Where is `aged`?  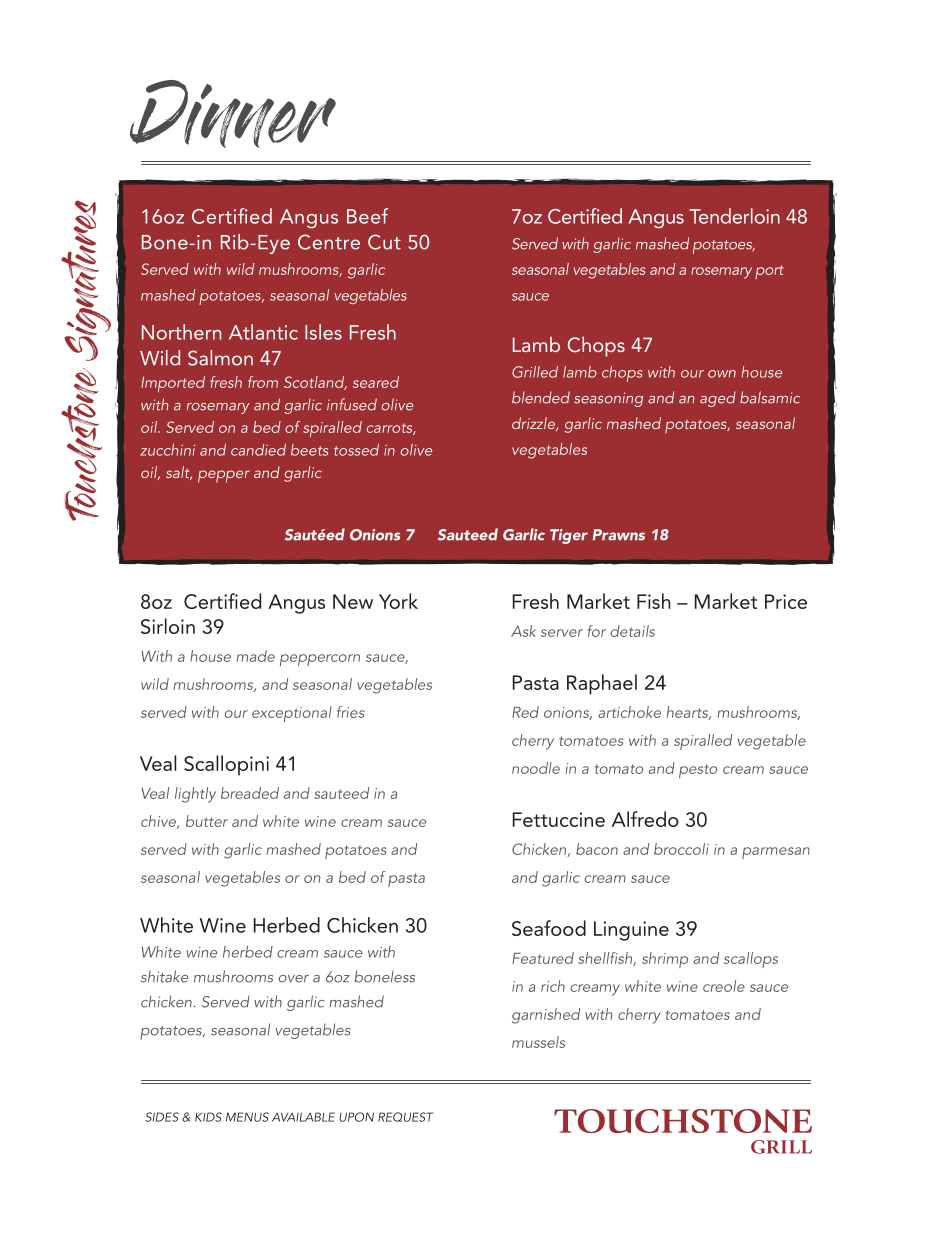
aged is located at coordinates (718, 399).
